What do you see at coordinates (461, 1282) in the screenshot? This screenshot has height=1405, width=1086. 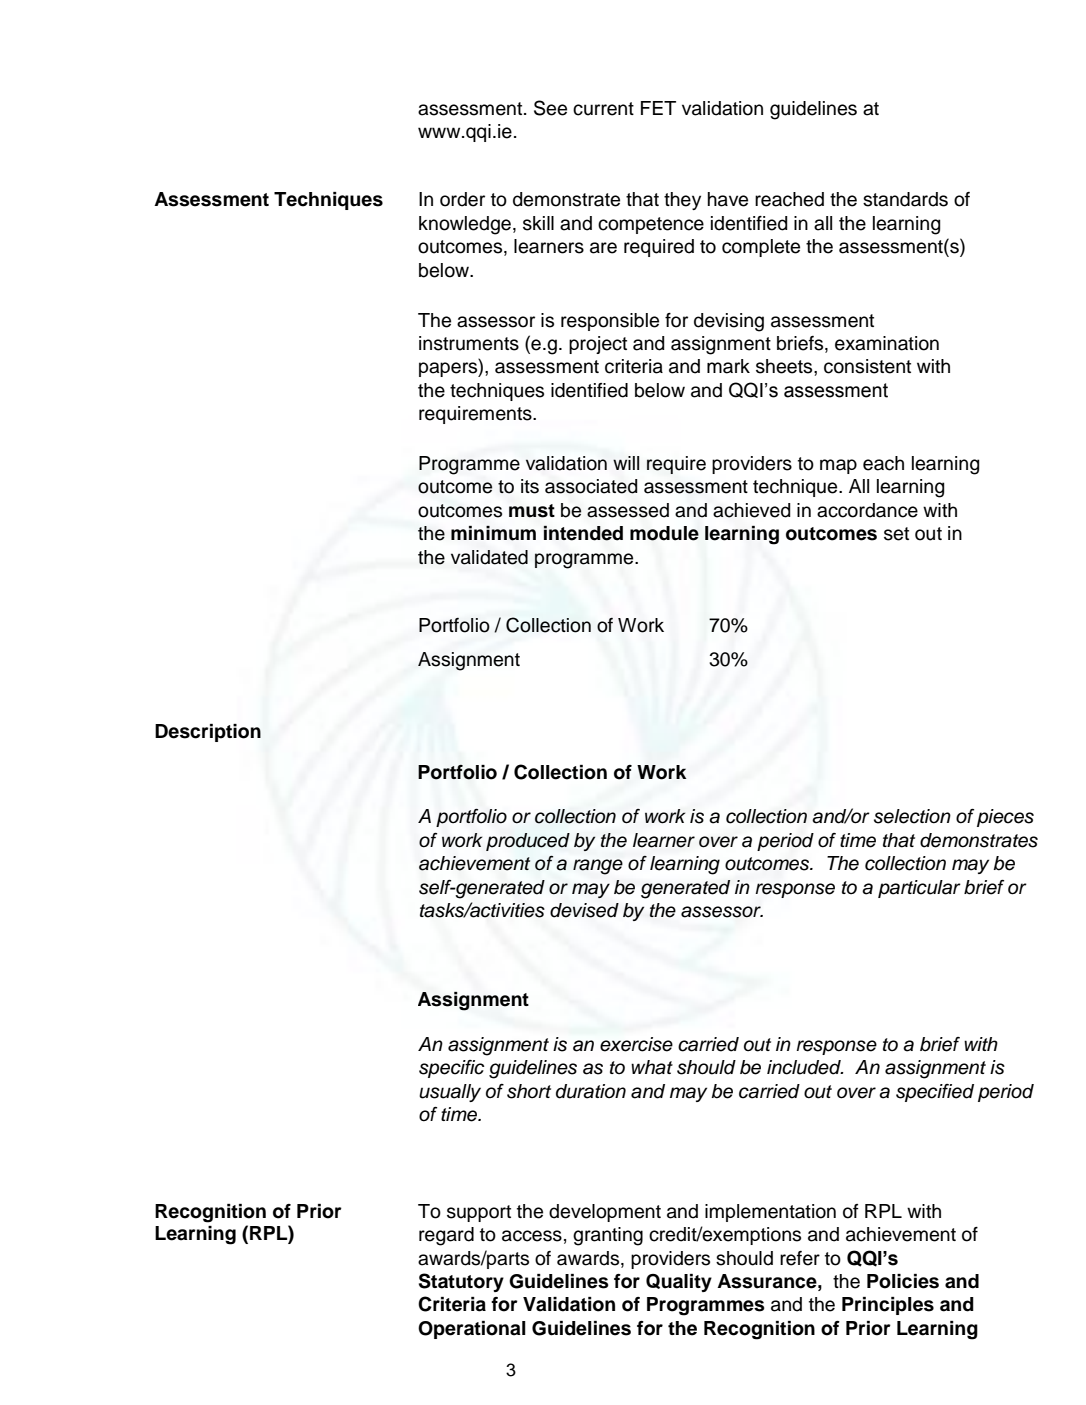 I see `Statutory` at bounding box center [461, 1282].
